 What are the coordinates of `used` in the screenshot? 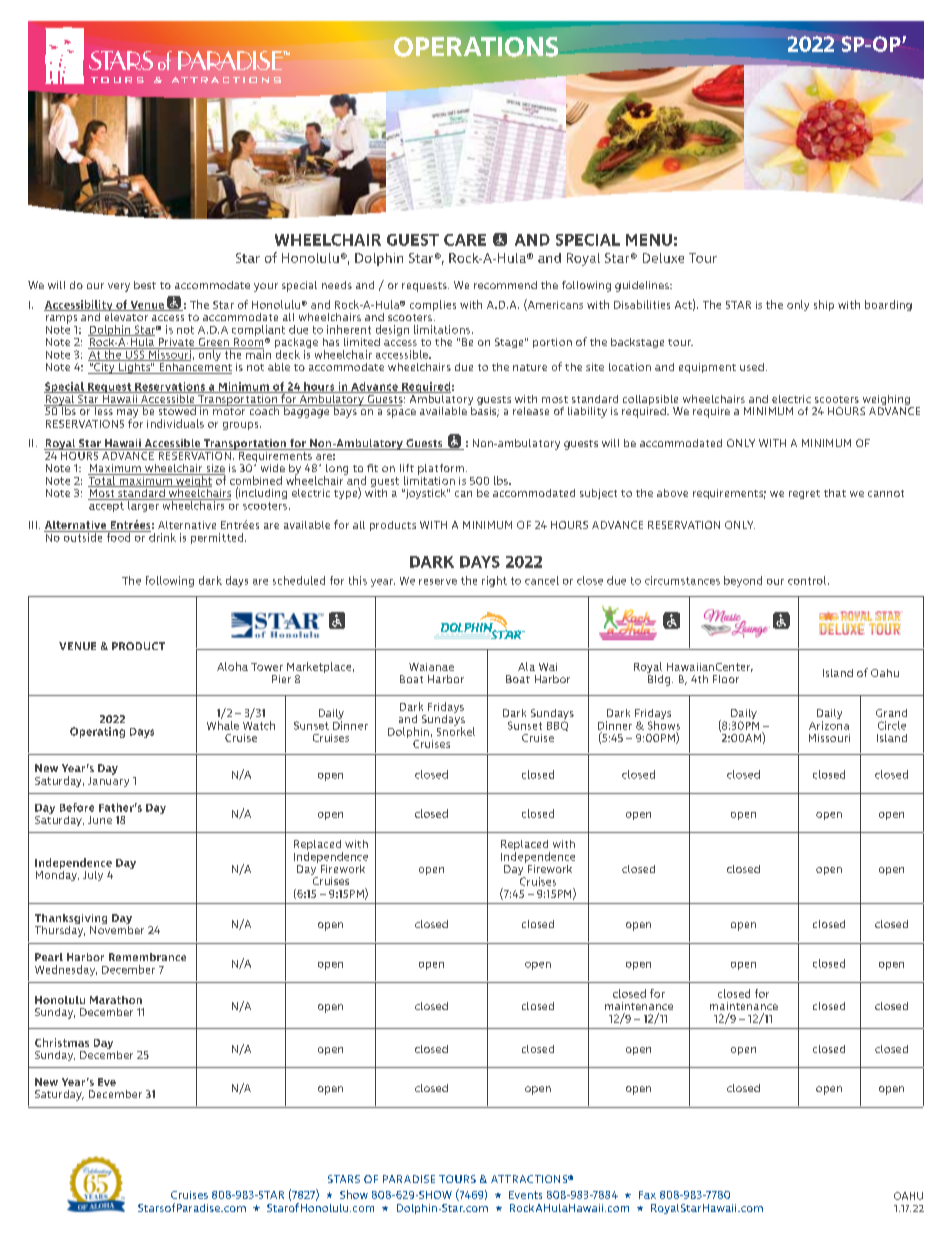 It's located at (752, 367).
